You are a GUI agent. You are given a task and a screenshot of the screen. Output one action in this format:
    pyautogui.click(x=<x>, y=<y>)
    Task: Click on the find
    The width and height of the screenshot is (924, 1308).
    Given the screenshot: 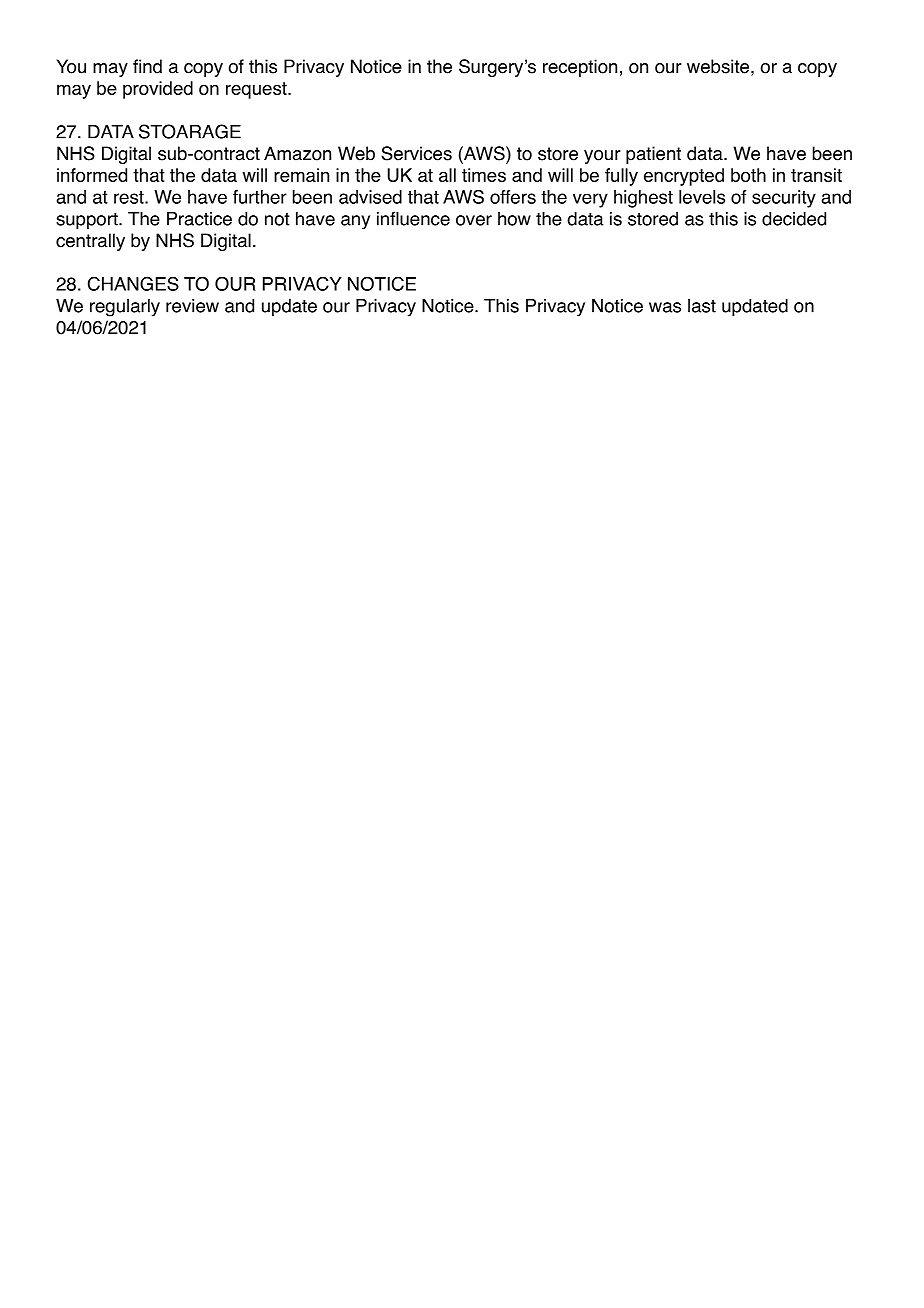 What is the action you would take?
    pyautogui.click(x=147, y=66)
